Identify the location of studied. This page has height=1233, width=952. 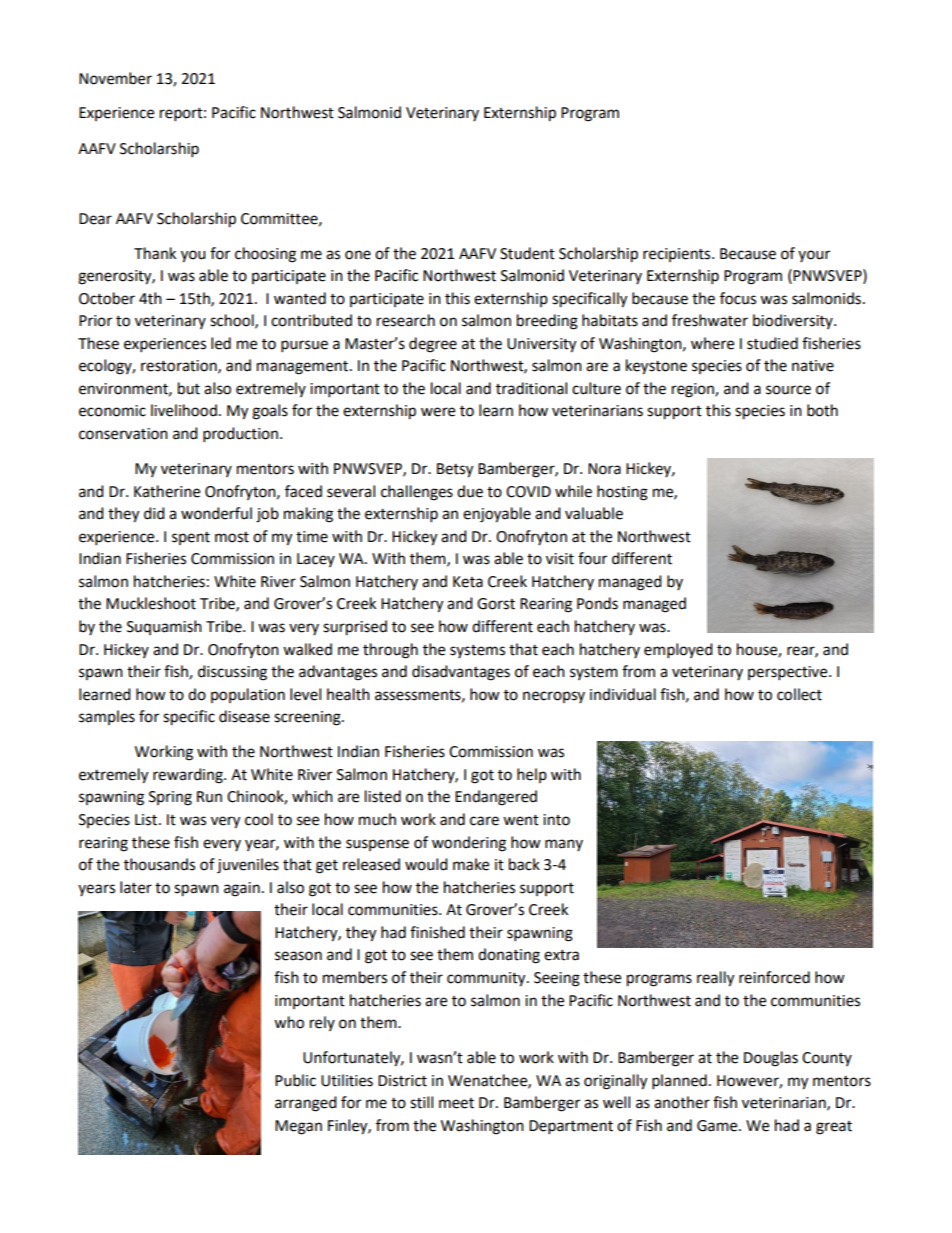
(772, 343).
